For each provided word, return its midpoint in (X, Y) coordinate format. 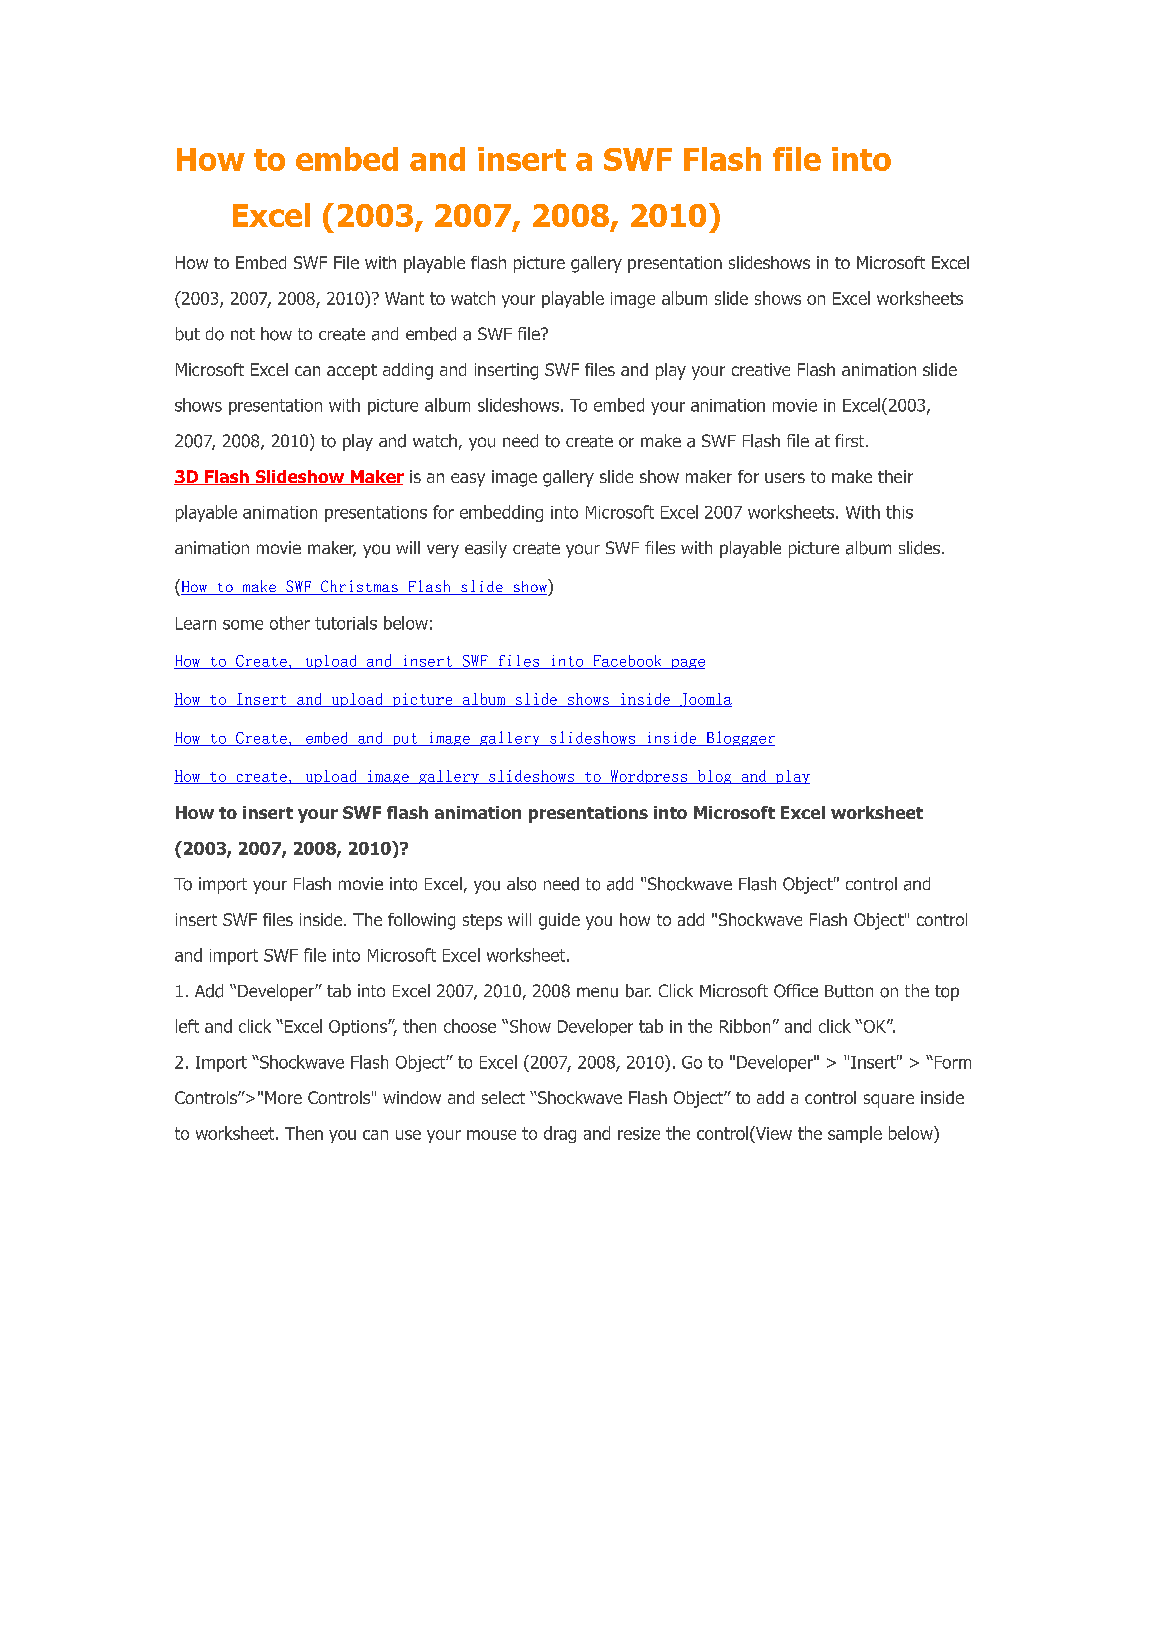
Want (404, 298)
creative (761, 369)
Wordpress (649, 777)
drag (560, 1134)
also (521, 884)
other (290, 623)
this (899, 512)
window (412, 1097)
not (243, 334)
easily (486, 549)
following (421, 921)
